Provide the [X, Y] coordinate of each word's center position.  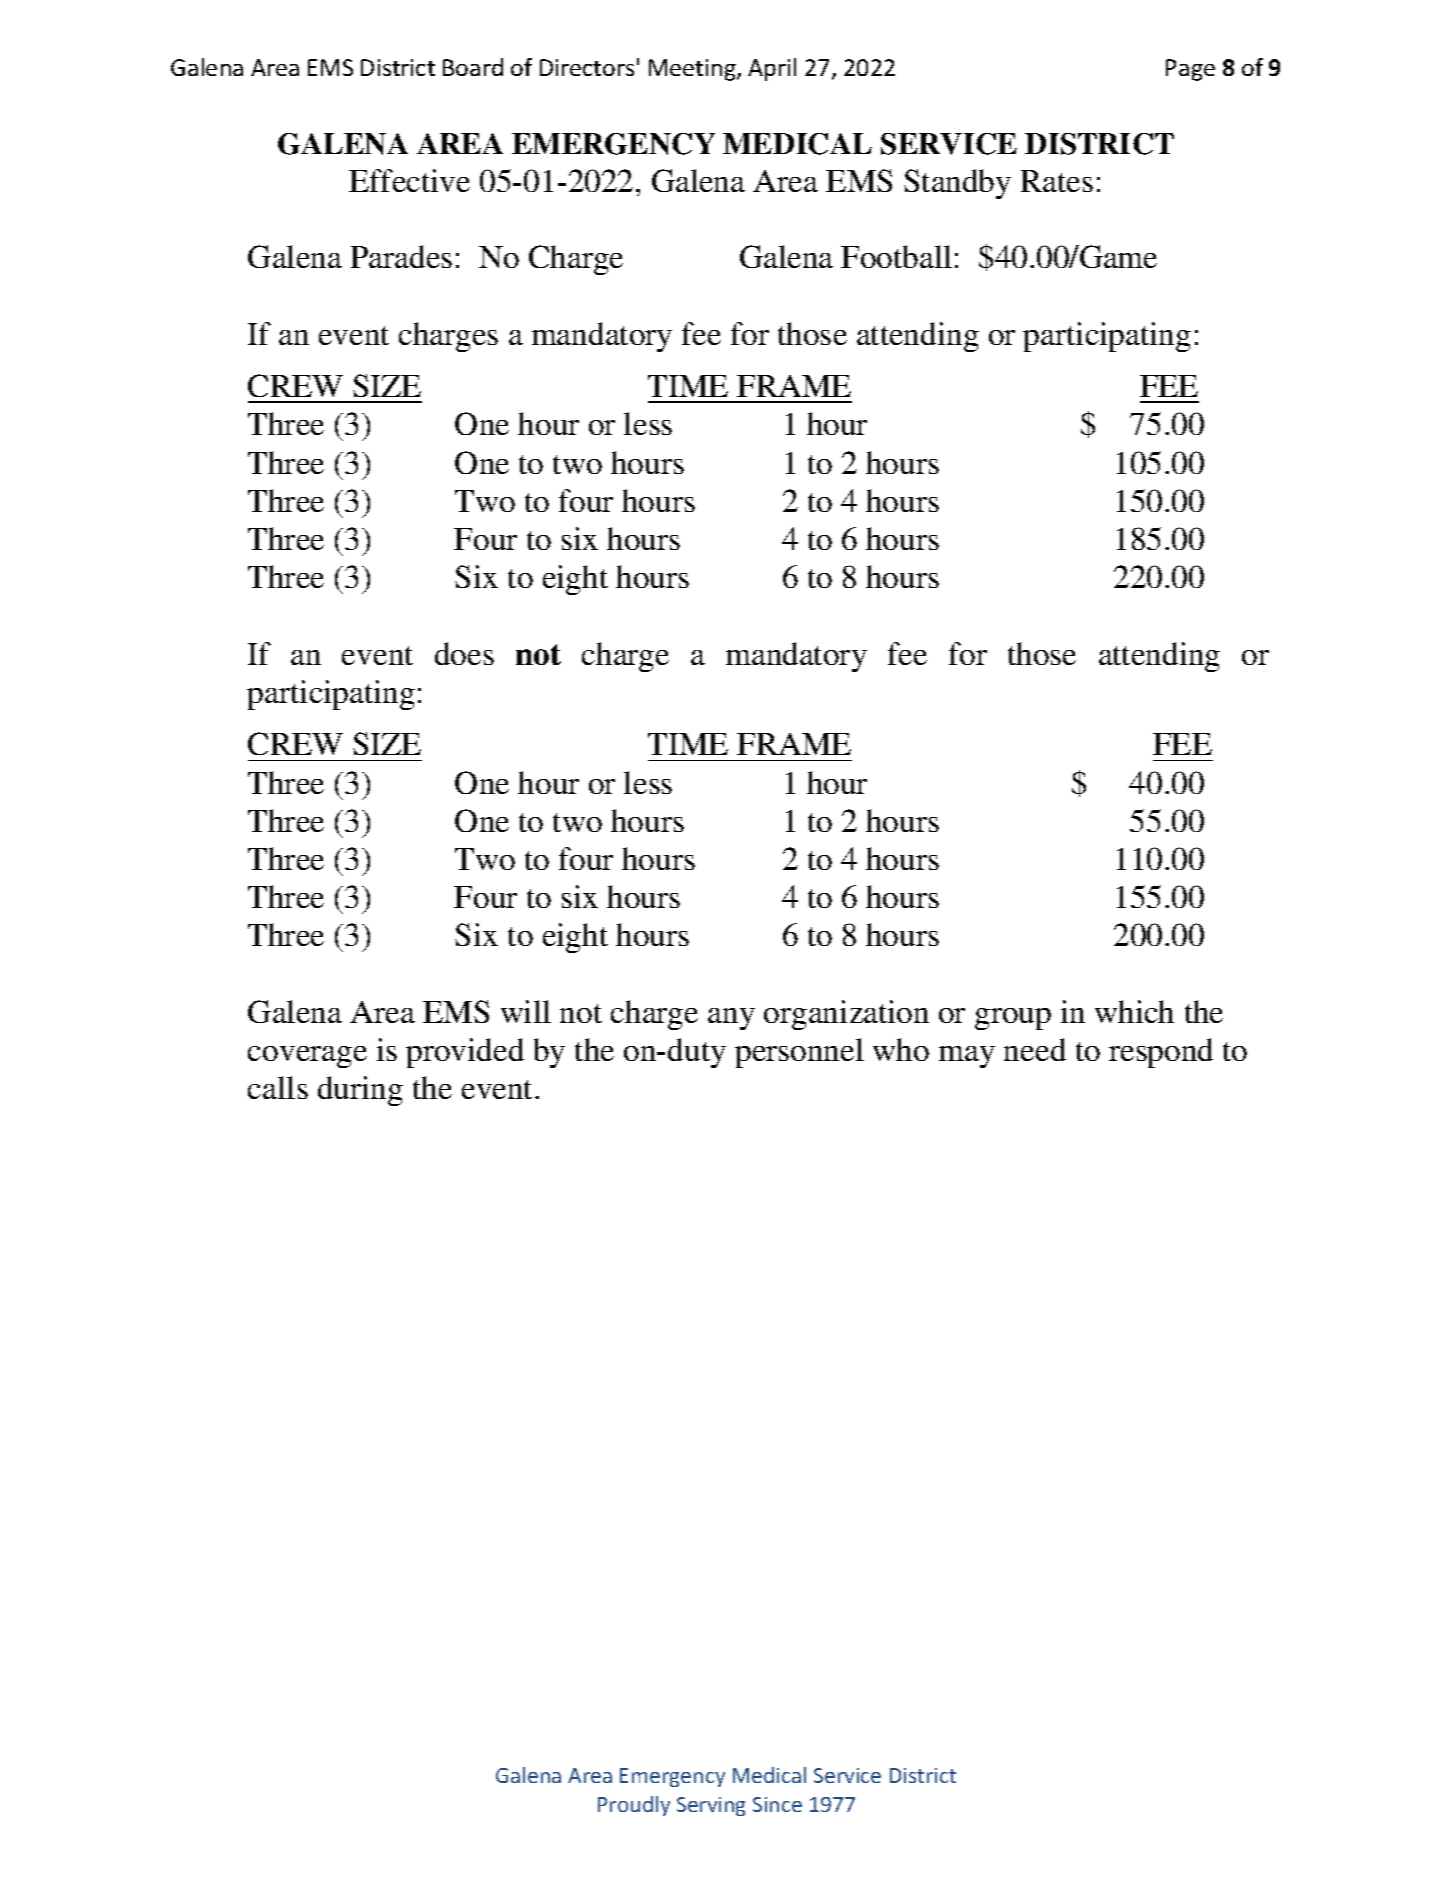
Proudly [634, 1806]
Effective [409, 180]
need [1035, 1049]
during [360, 1091]
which [1134, 1011]
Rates [1057, 181]
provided [465, 1053]
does [464, 653]
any [731, 1019]
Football [896, 256]
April [772, 69]
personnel [799, 1053]
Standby [957, 184]
